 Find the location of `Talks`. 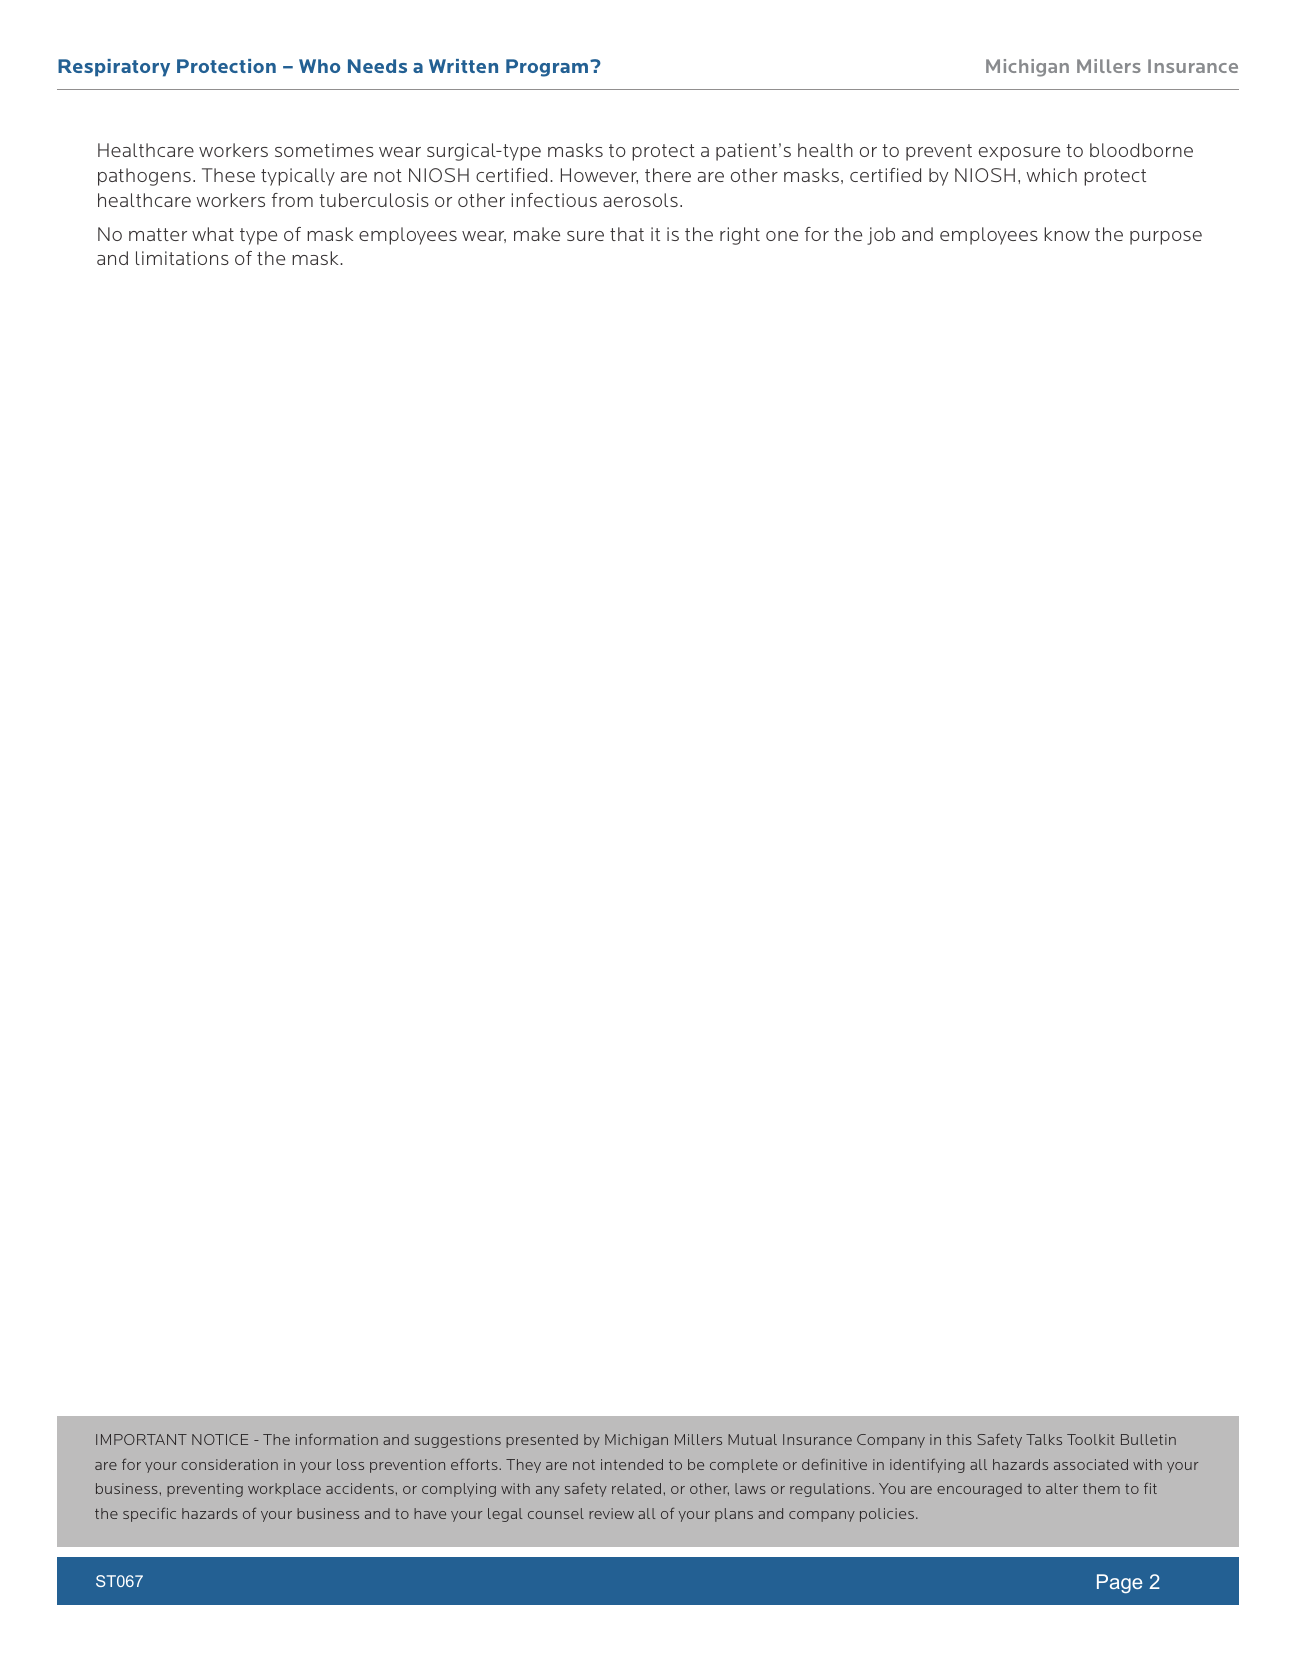

Talks is located at coordinates (1044, 1439).
